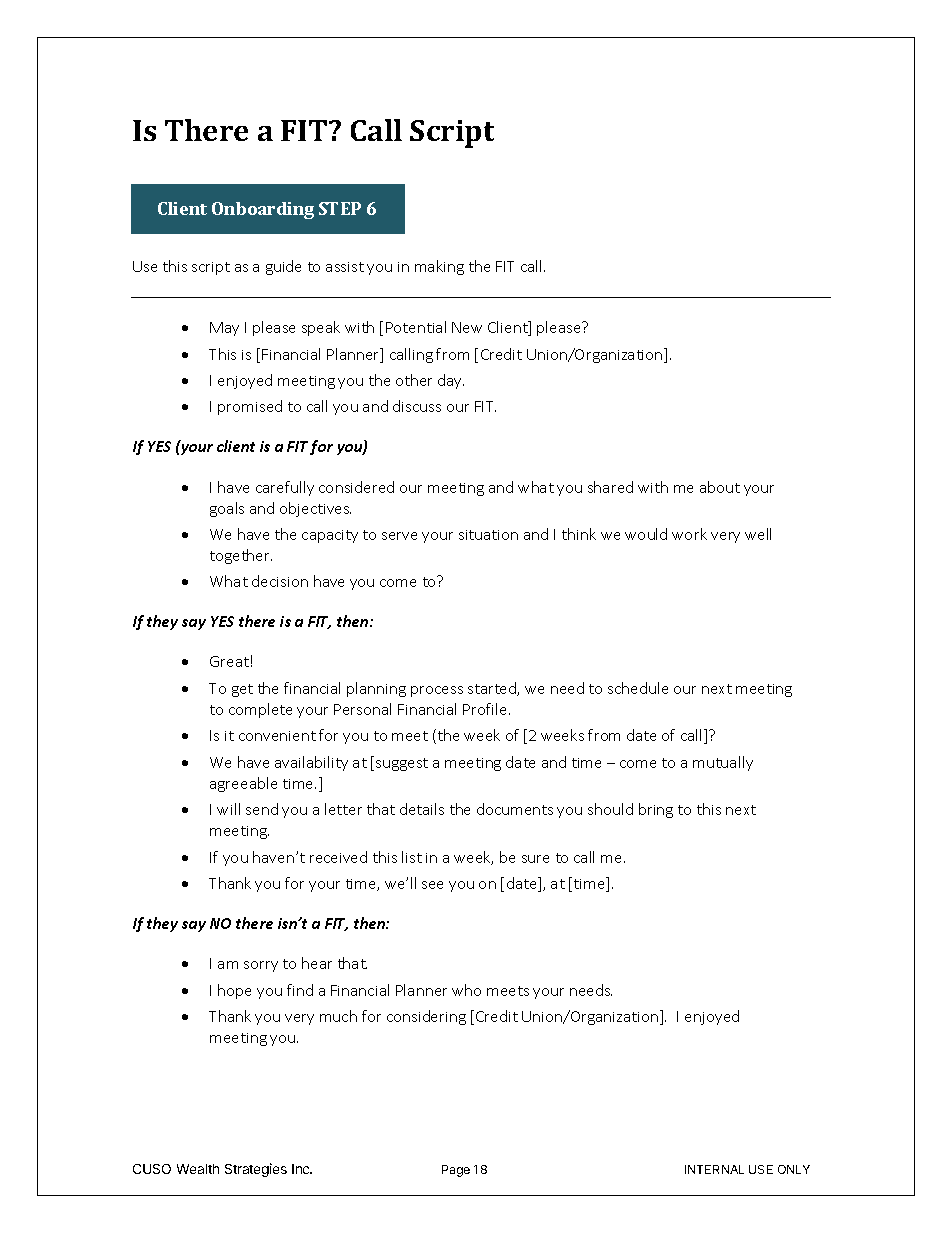 This image has height=1233, width=952. I want to click on Profile, so click(486, 709).
